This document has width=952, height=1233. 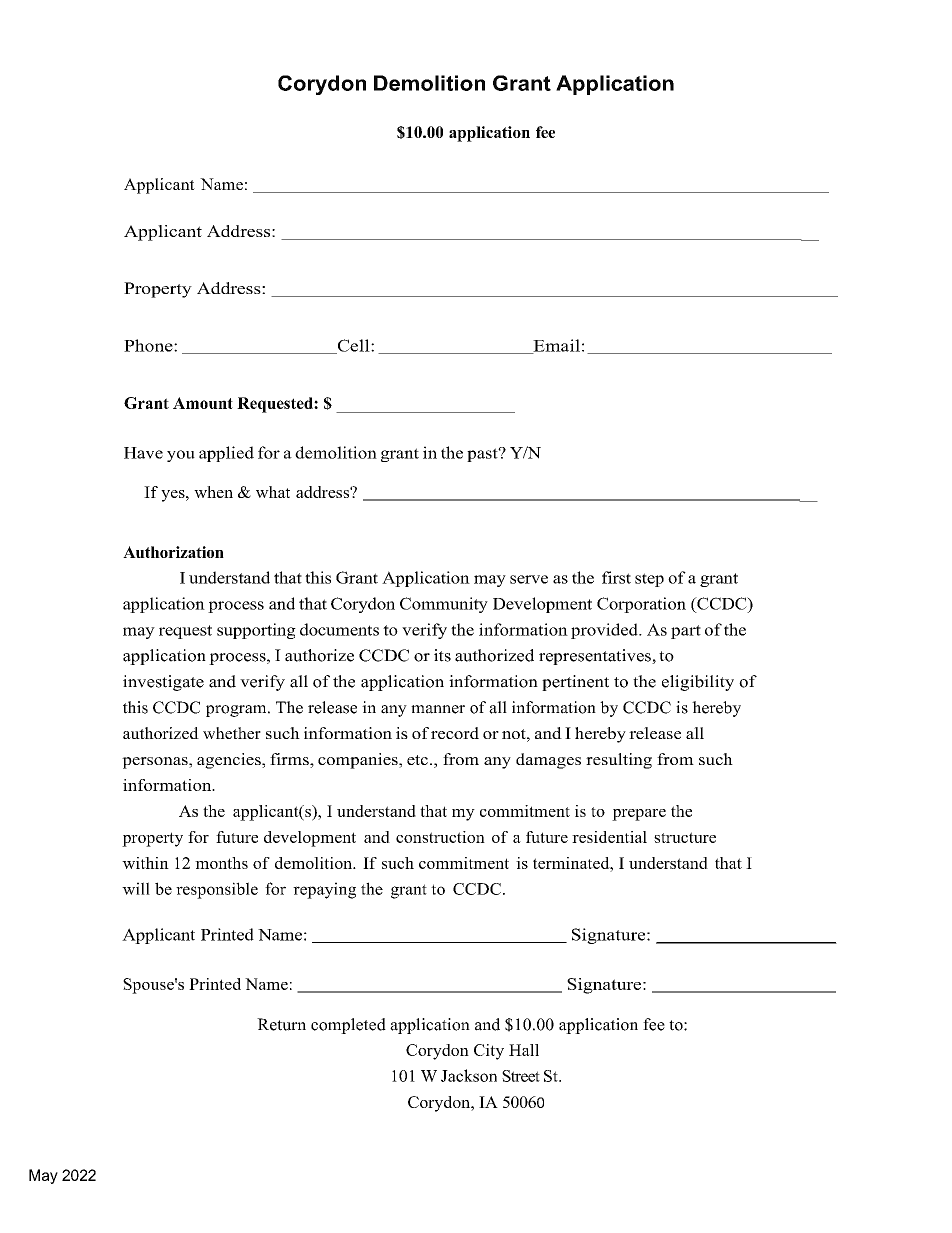 What do you see at coordinates (440, 837) in the document?
I see `construction` at bounding box center [440, 837].
